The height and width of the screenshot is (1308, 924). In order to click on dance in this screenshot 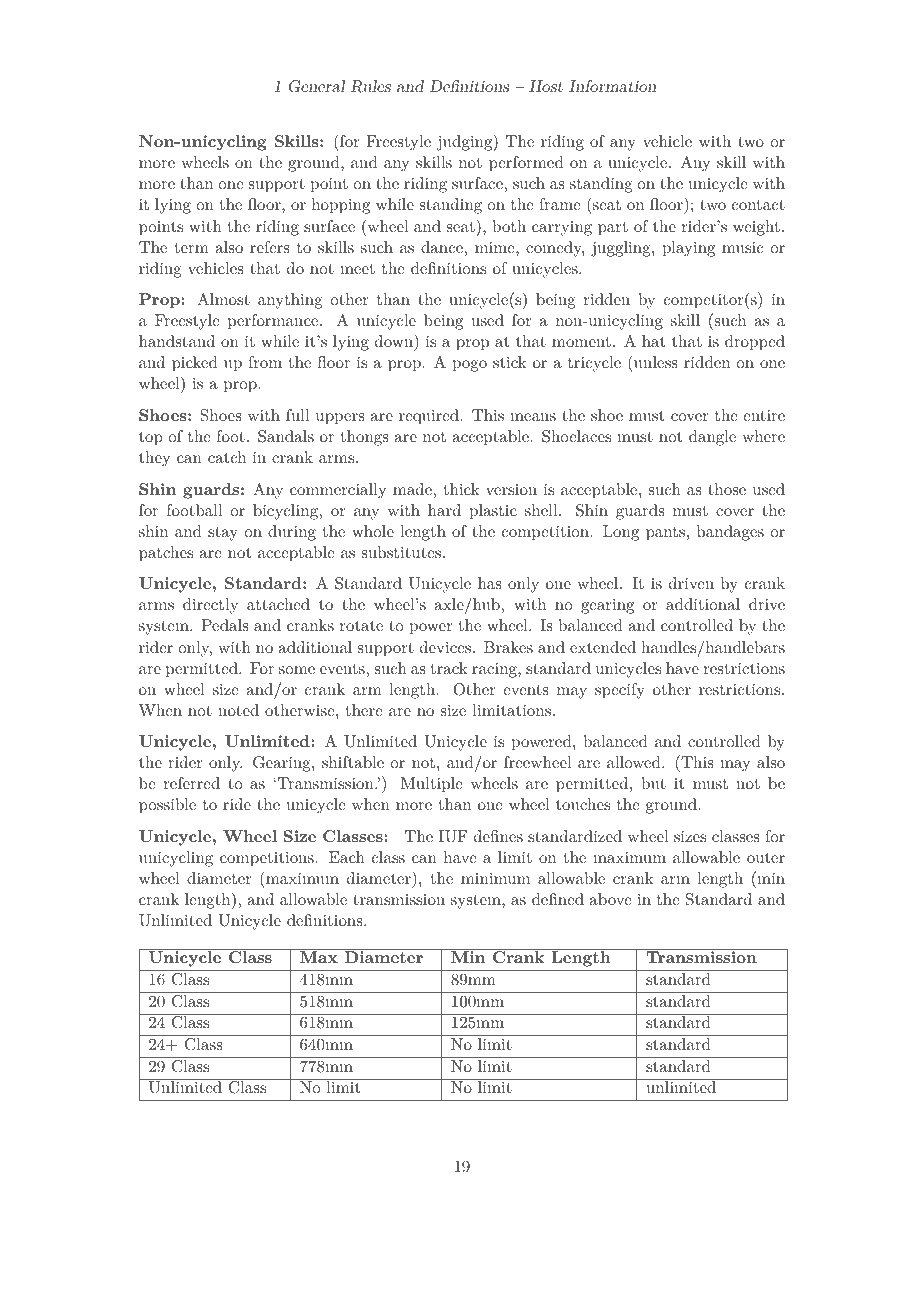, I will do `click(442, 247)`.
